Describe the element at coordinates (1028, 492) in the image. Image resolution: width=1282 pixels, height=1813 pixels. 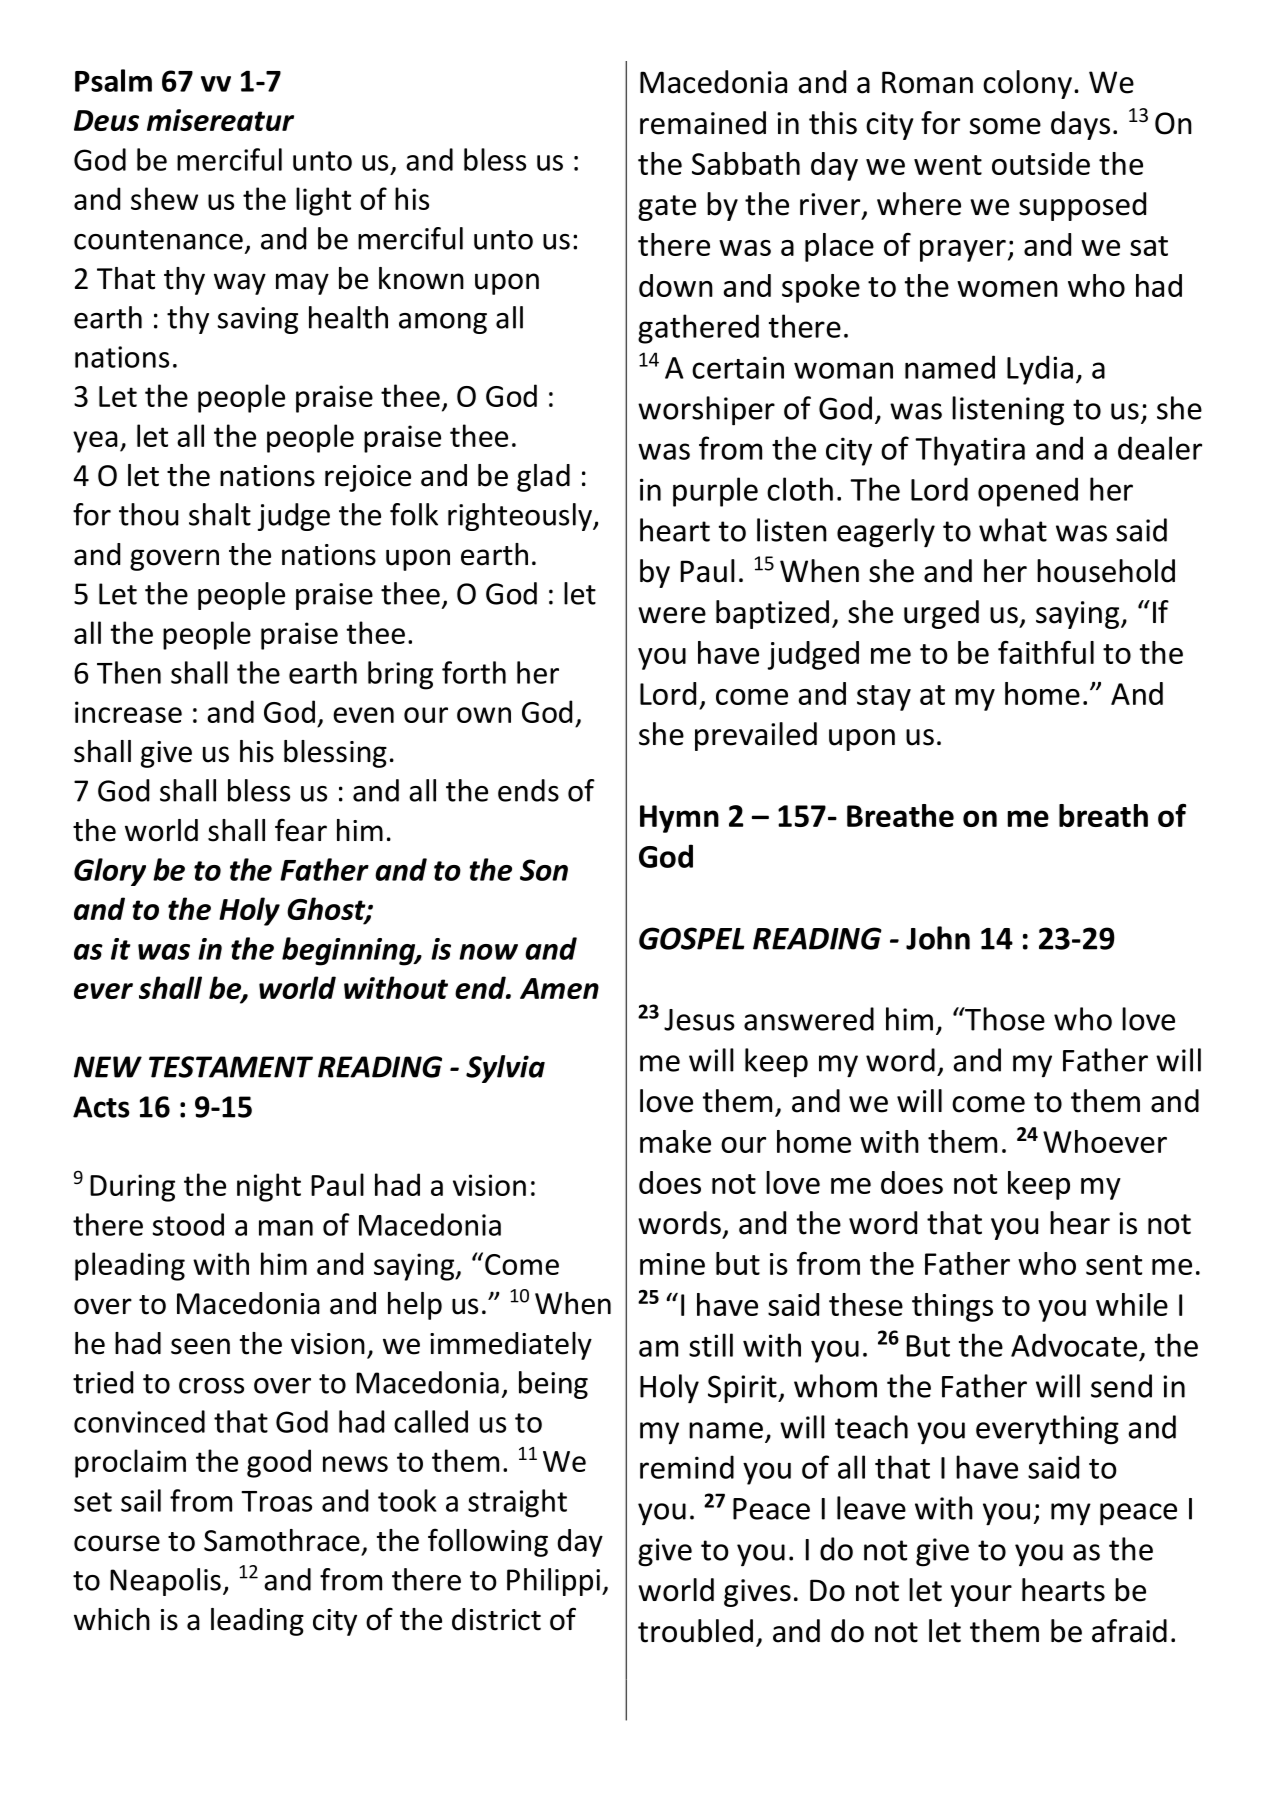
I see `opened` at that location.
